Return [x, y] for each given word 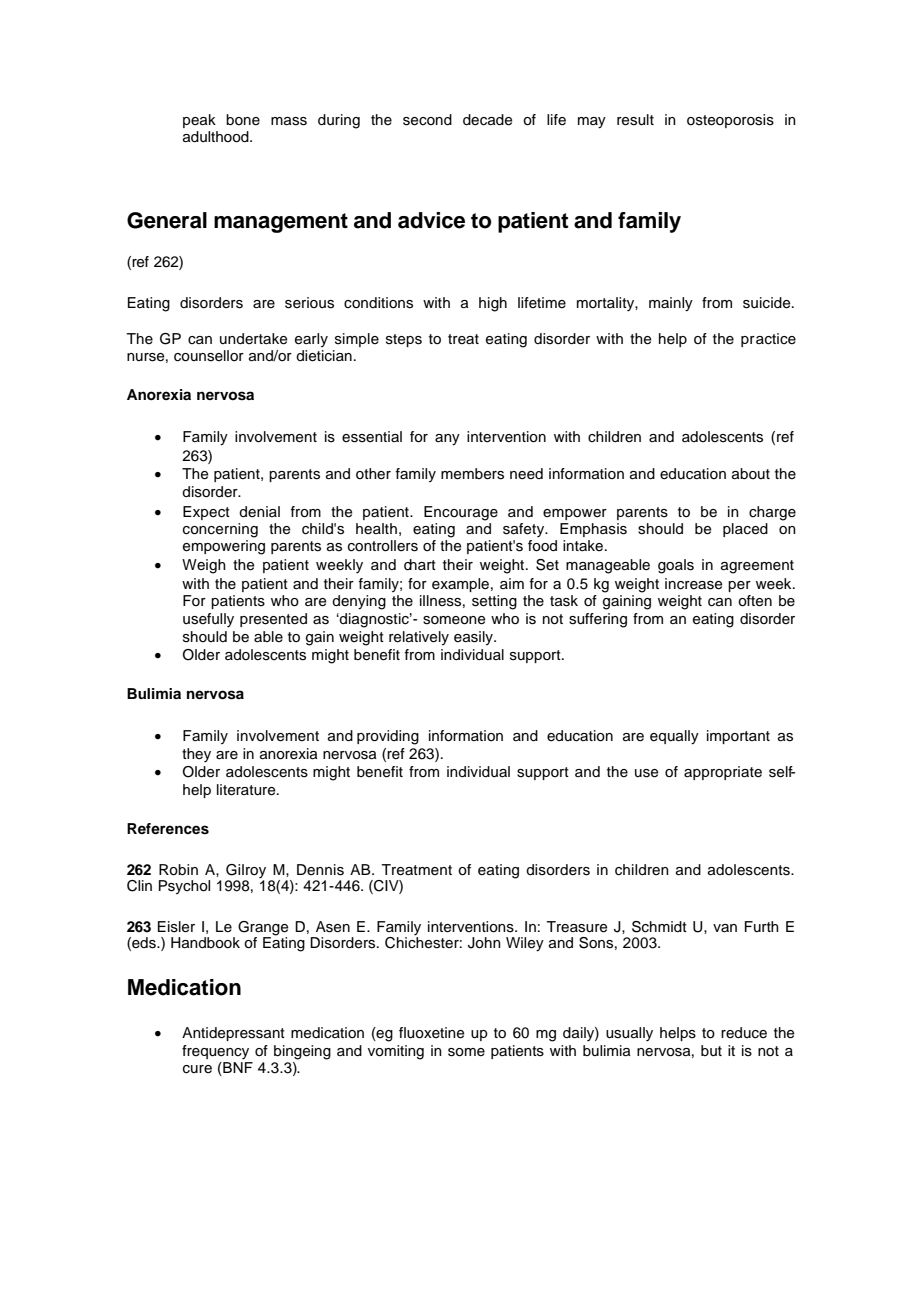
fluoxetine [431, 1033]
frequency [215, 1052]
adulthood [217, 137]
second [427, 120]
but [711, 1050]
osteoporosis [730, 121]
